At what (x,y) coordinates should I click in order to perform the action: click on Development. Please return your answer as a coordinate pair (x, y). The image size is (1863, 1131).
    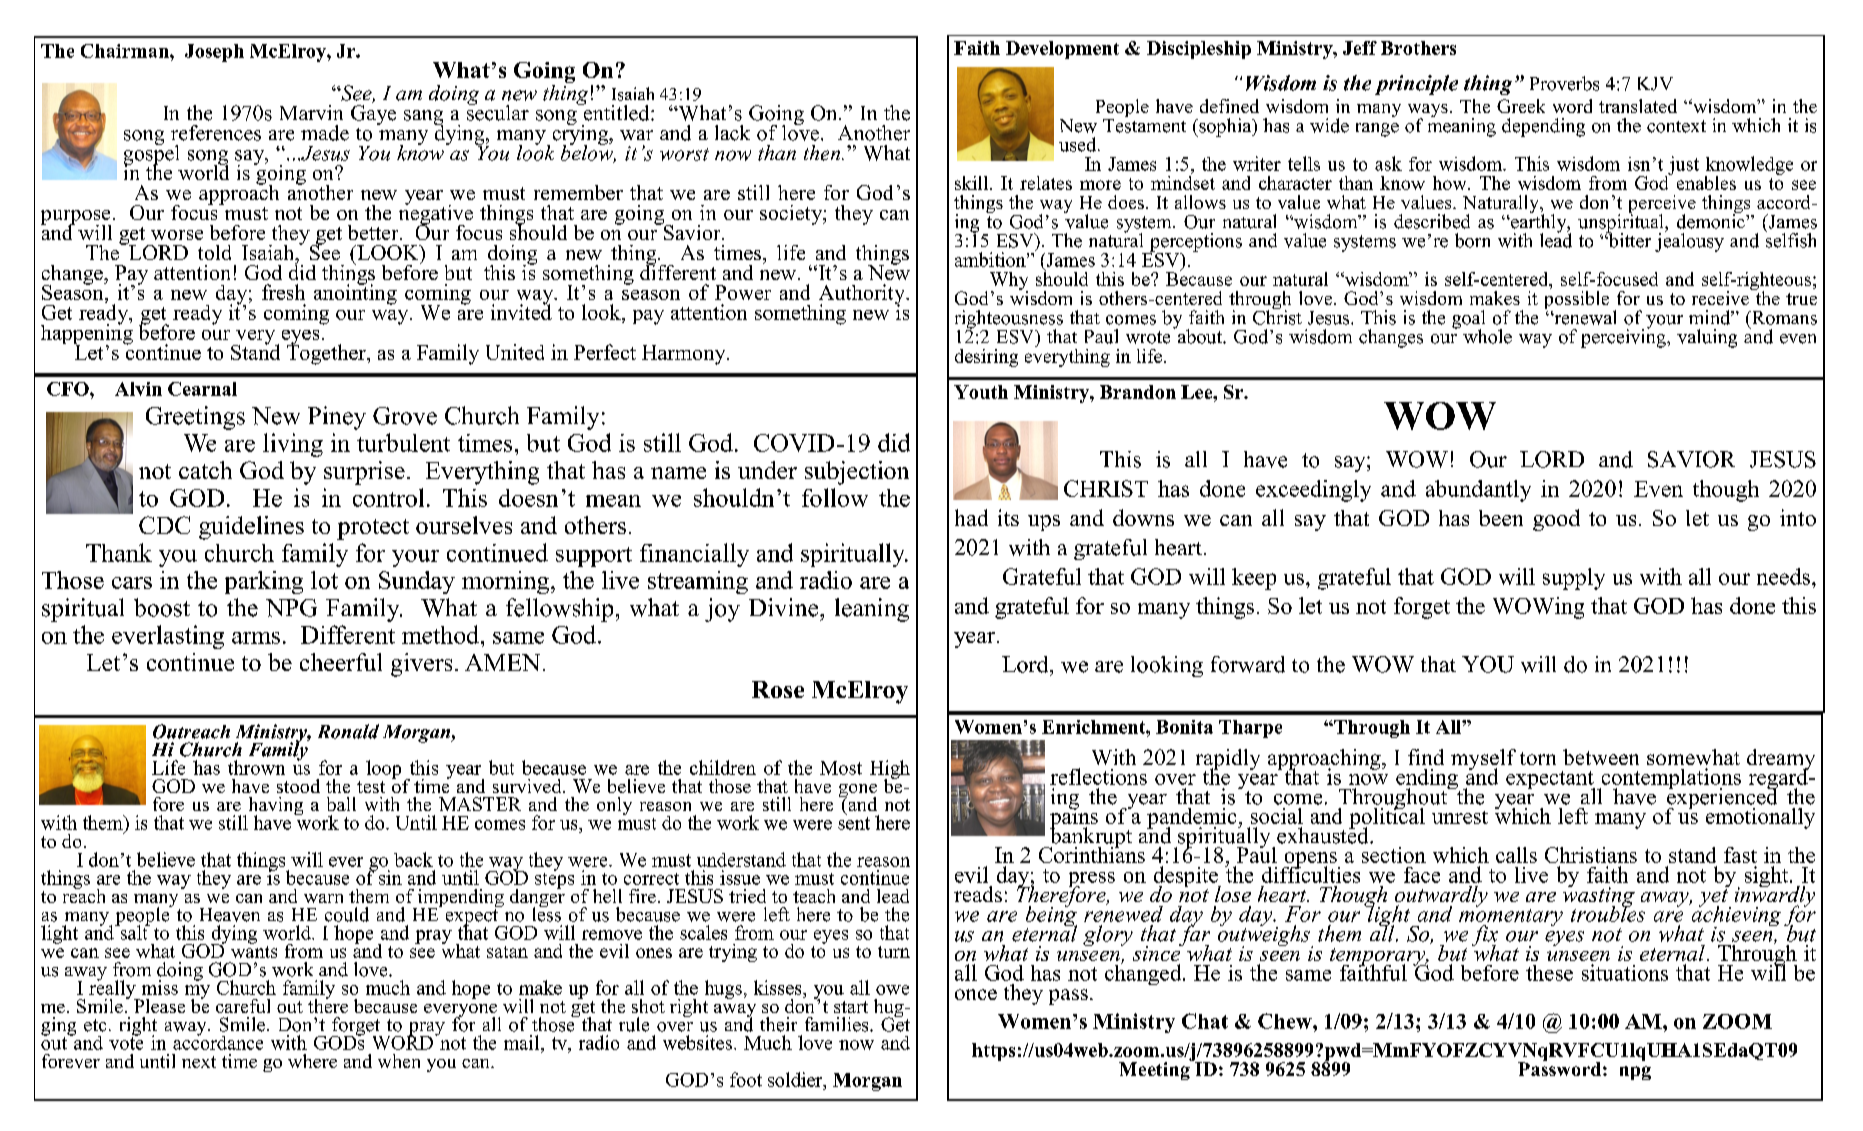
    Looking at the image, I should click on (1062, 50).
